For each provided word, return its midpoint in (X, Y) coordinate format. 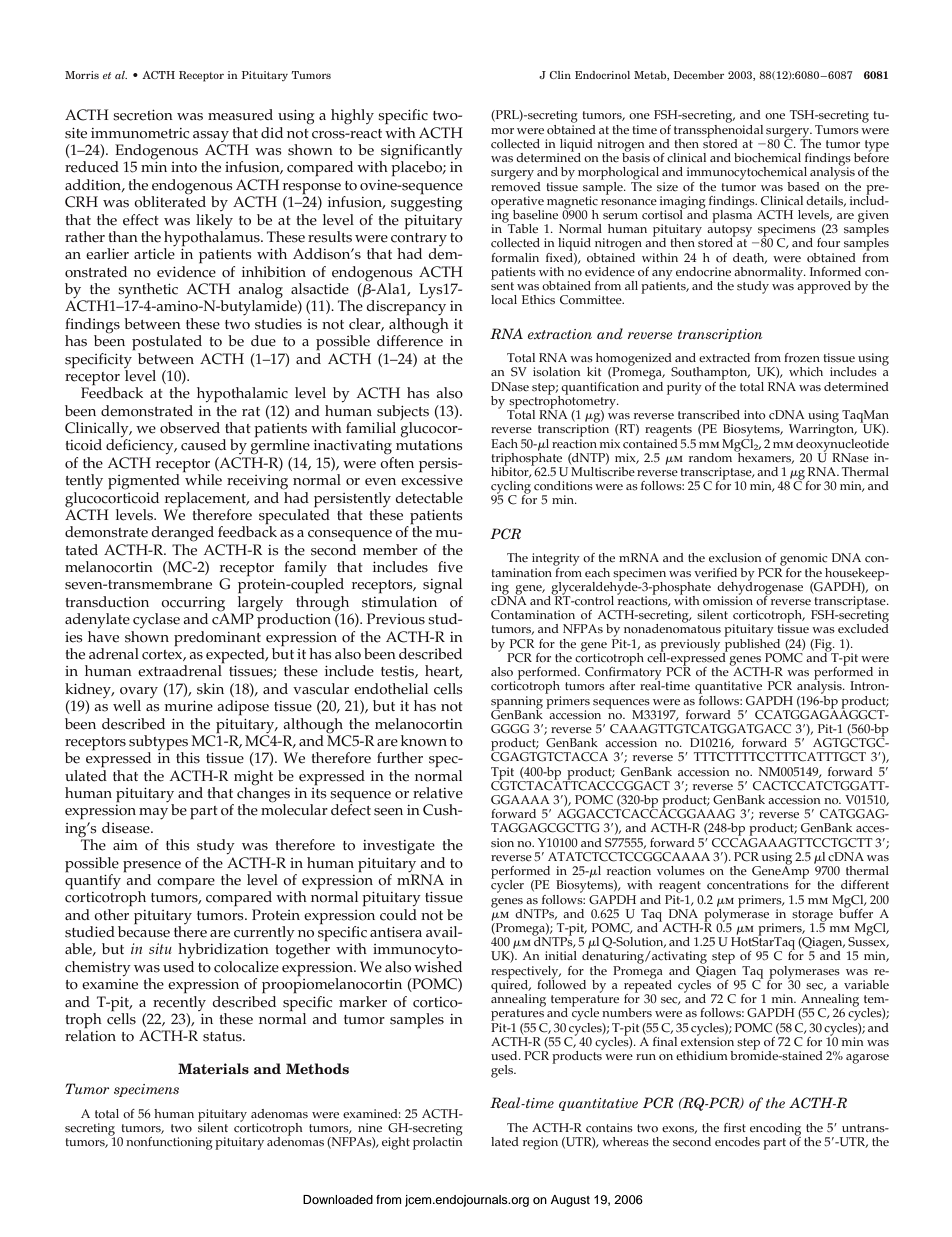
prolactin (438, 1142)
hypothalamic (242, 395)
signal (442, 586)
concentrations (748, 885)
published (752, 645)
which (806, 371)
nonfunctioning (169, 1143)
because (144, 931)
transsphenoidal (718, 131)
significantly (421, 153)
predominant (217, 638)
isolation (557, 372)
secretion (143, 115)
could (398, 915)
